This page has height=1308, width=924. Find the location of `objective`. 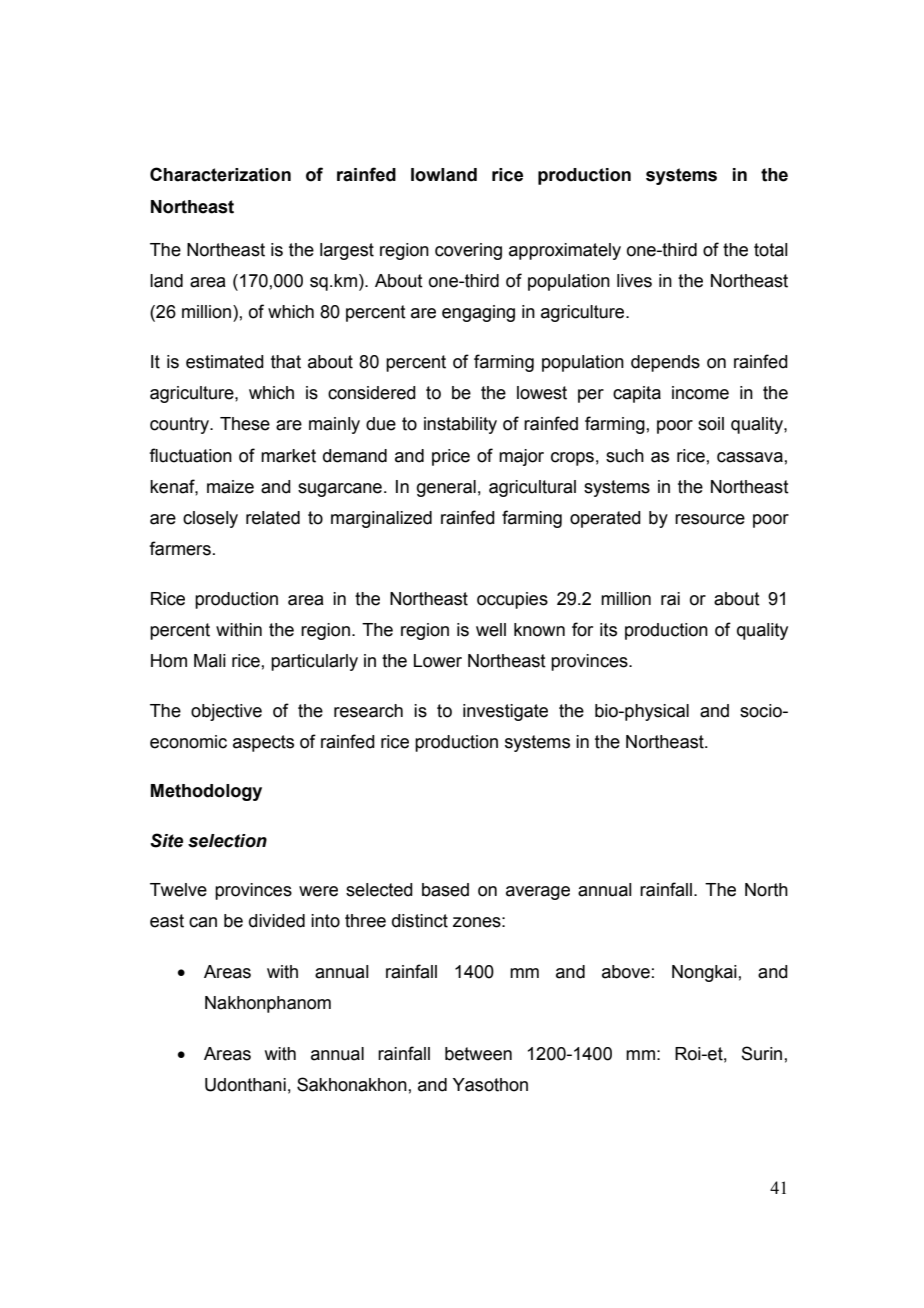

objective is located at coordinates (226, 712).
